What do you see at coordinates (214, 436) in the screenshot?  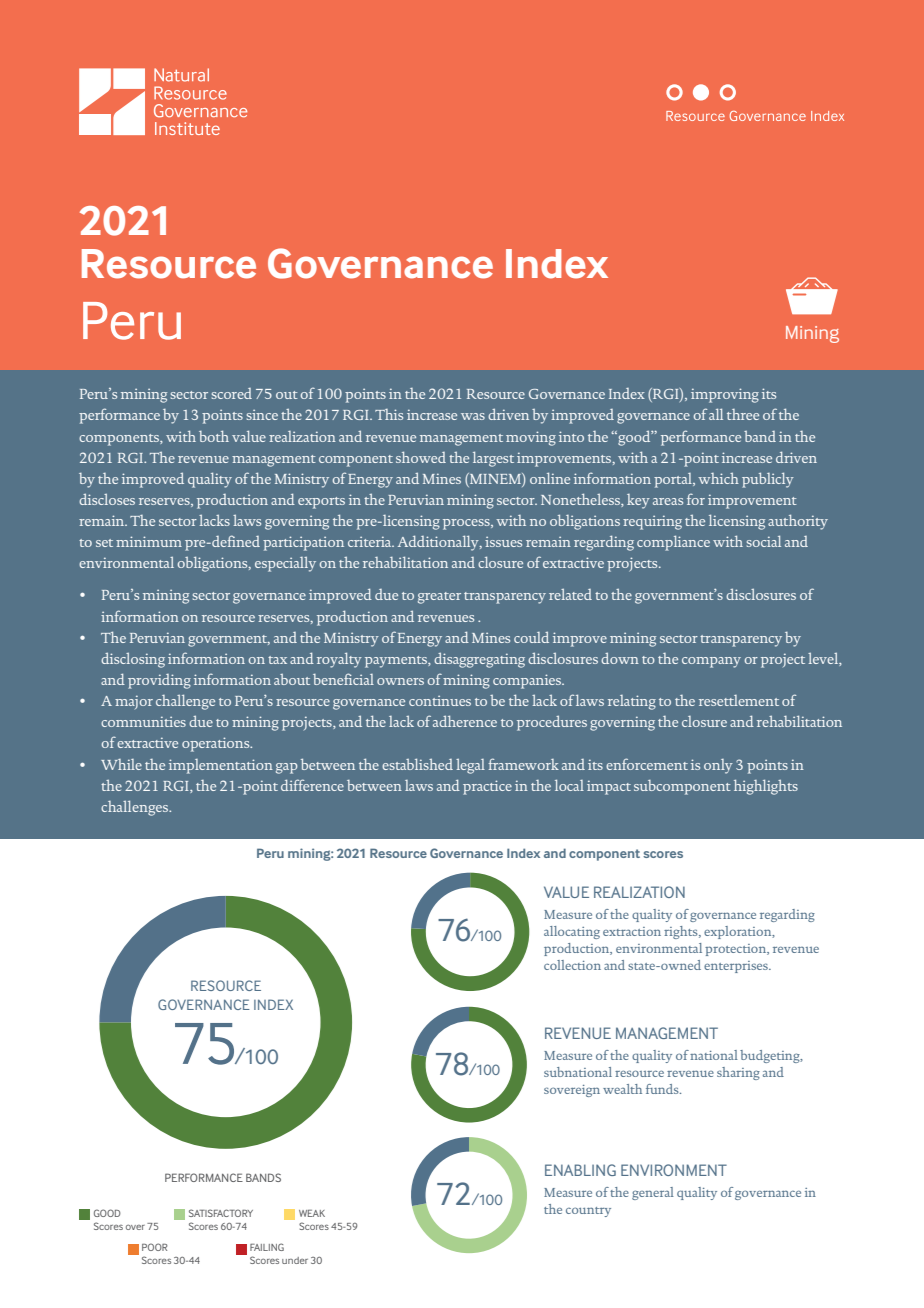 I see `both` at bounding box center [214, 436].
